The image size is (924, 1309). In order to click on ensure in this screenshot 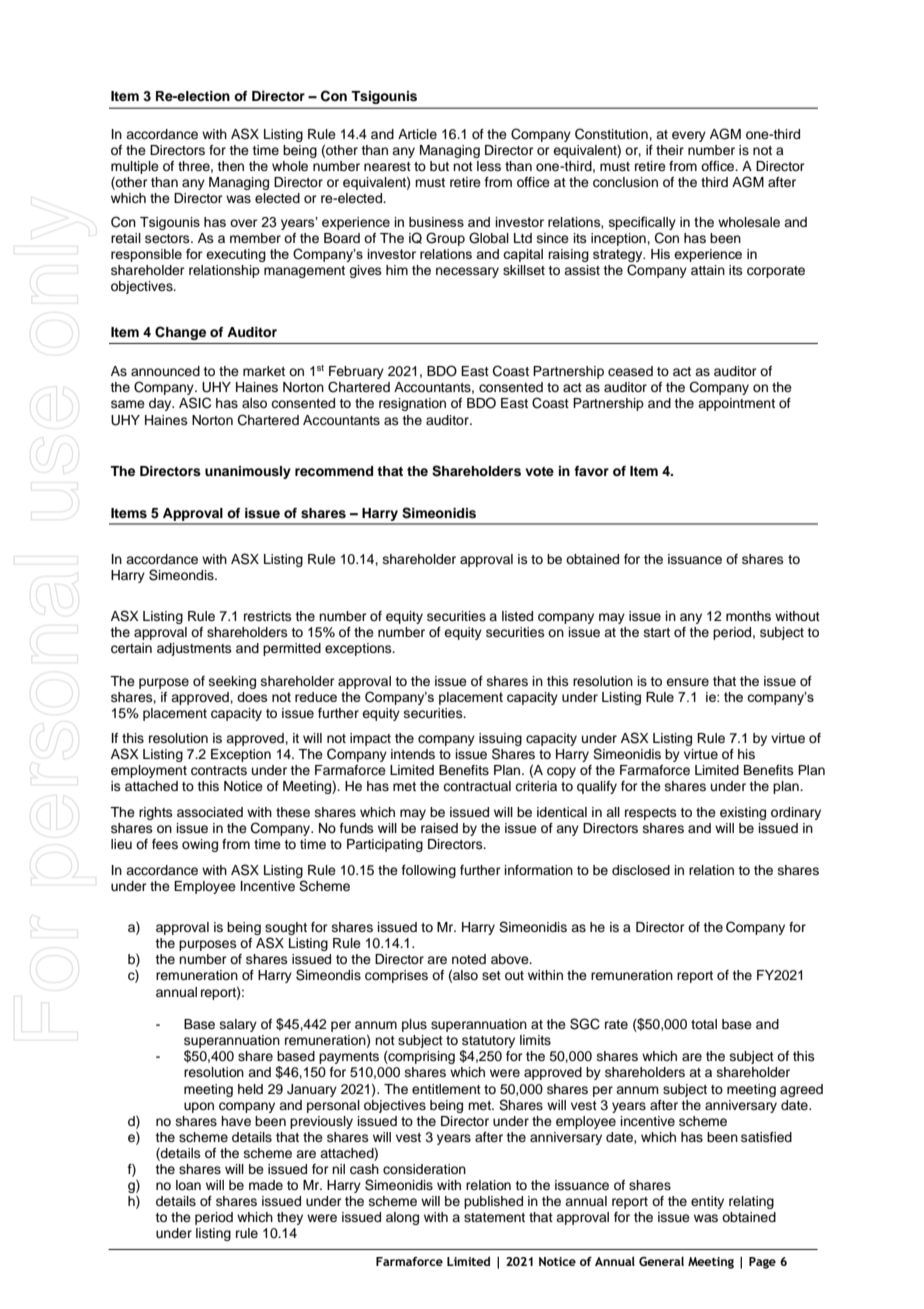, I will do `click(687, 682)`.
